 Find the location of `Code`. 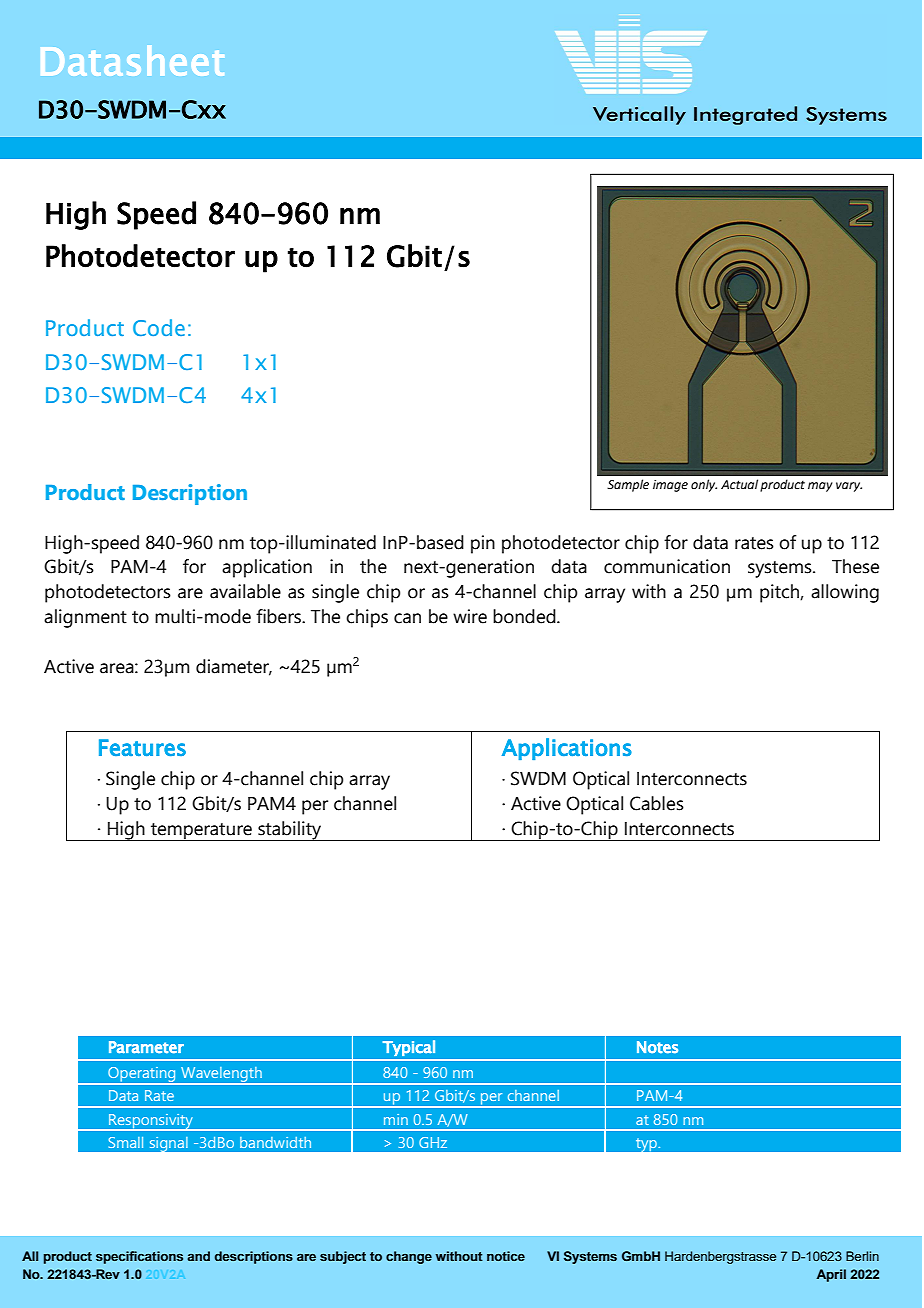

Code is located at coordinates (159, 327).
